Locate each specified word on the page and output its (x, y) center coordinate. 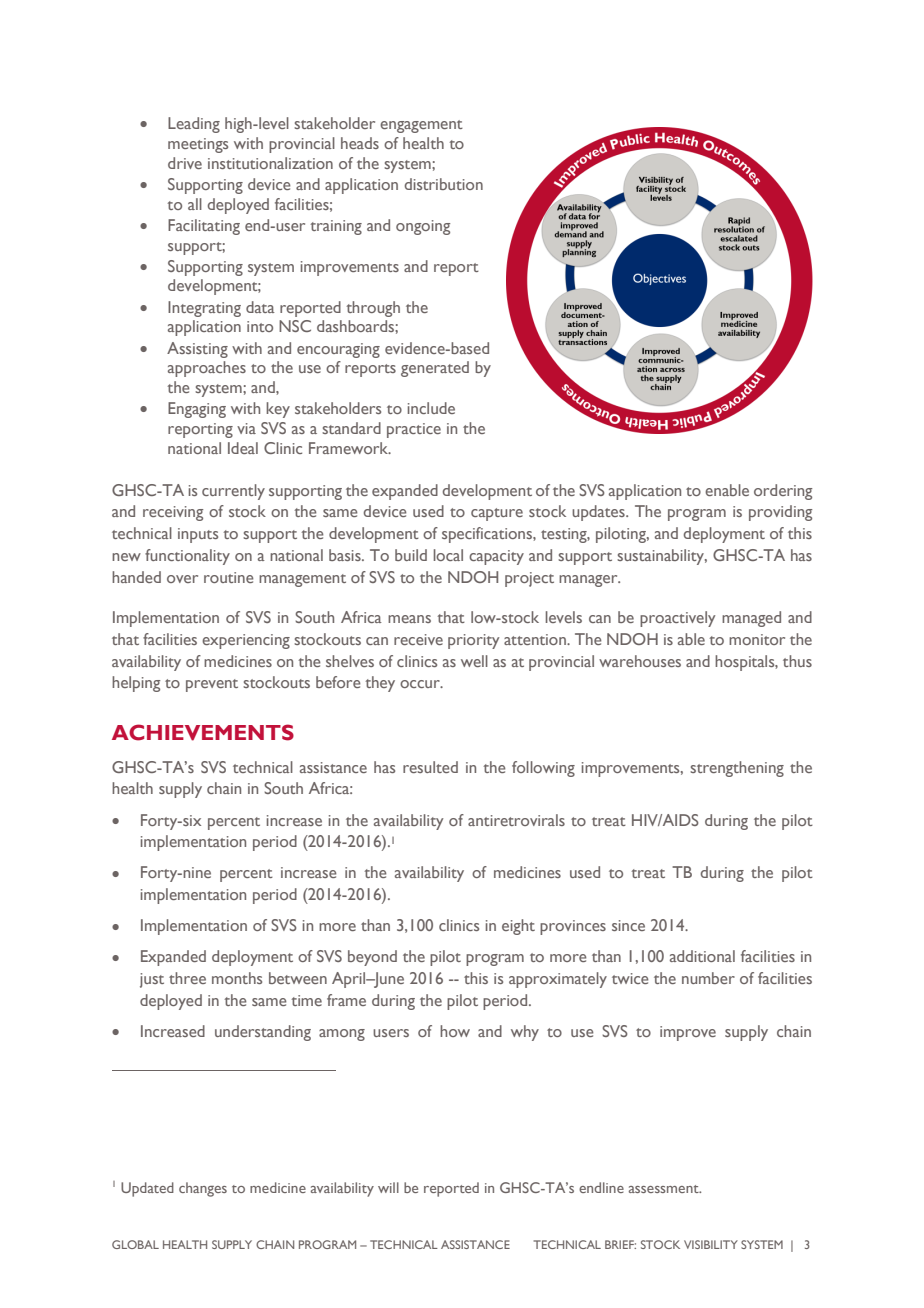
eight (518, 927)
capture (497, 514)
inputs (198, 535)
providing (780, 513)
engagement (421, 126)
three (187, 978)
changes (203, 1189)
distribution (444, 184)
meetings (198, 145)
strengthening (737, 769)
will (388, 1187)
